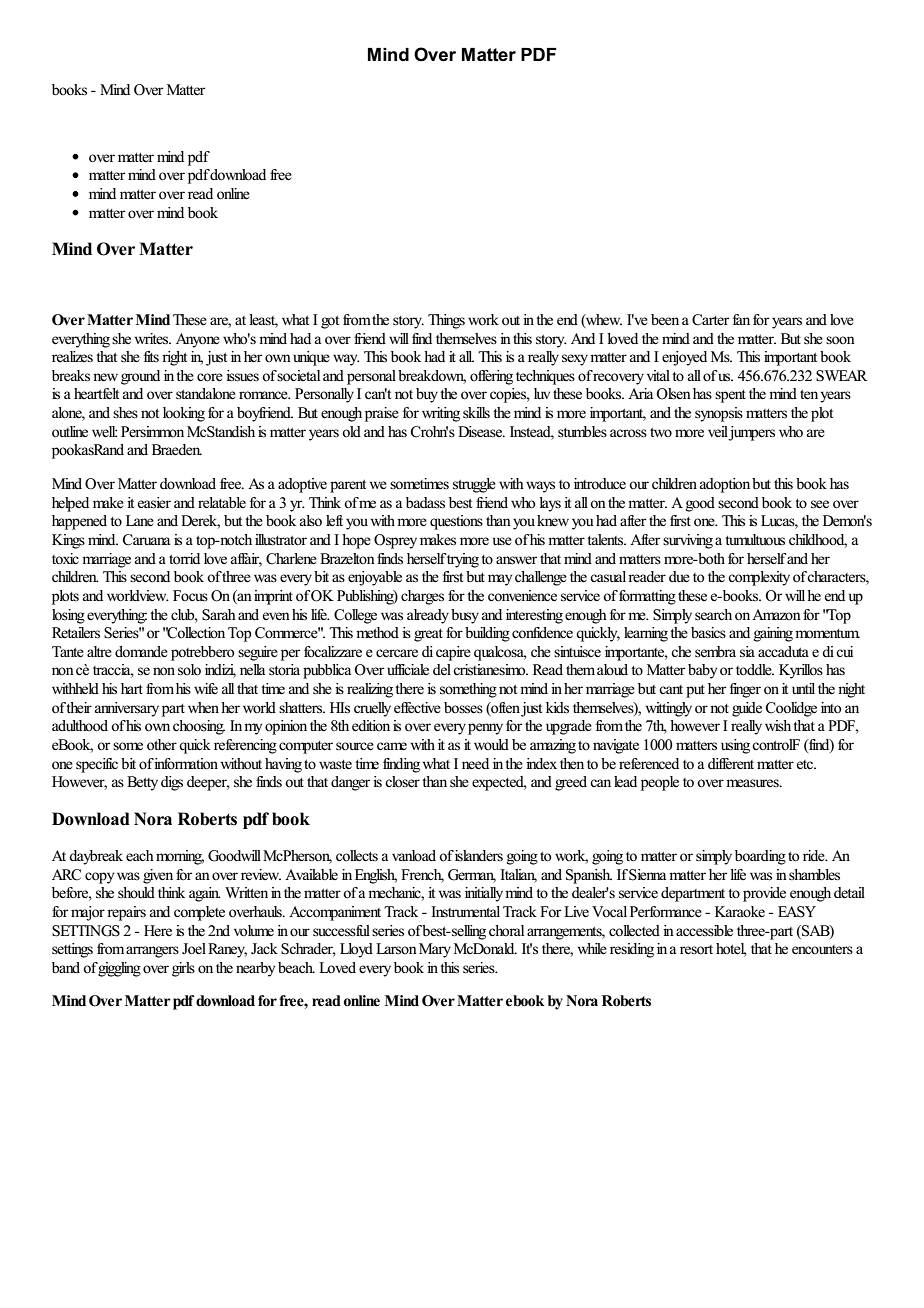  I want to click on Carter, so click(710, 320).
